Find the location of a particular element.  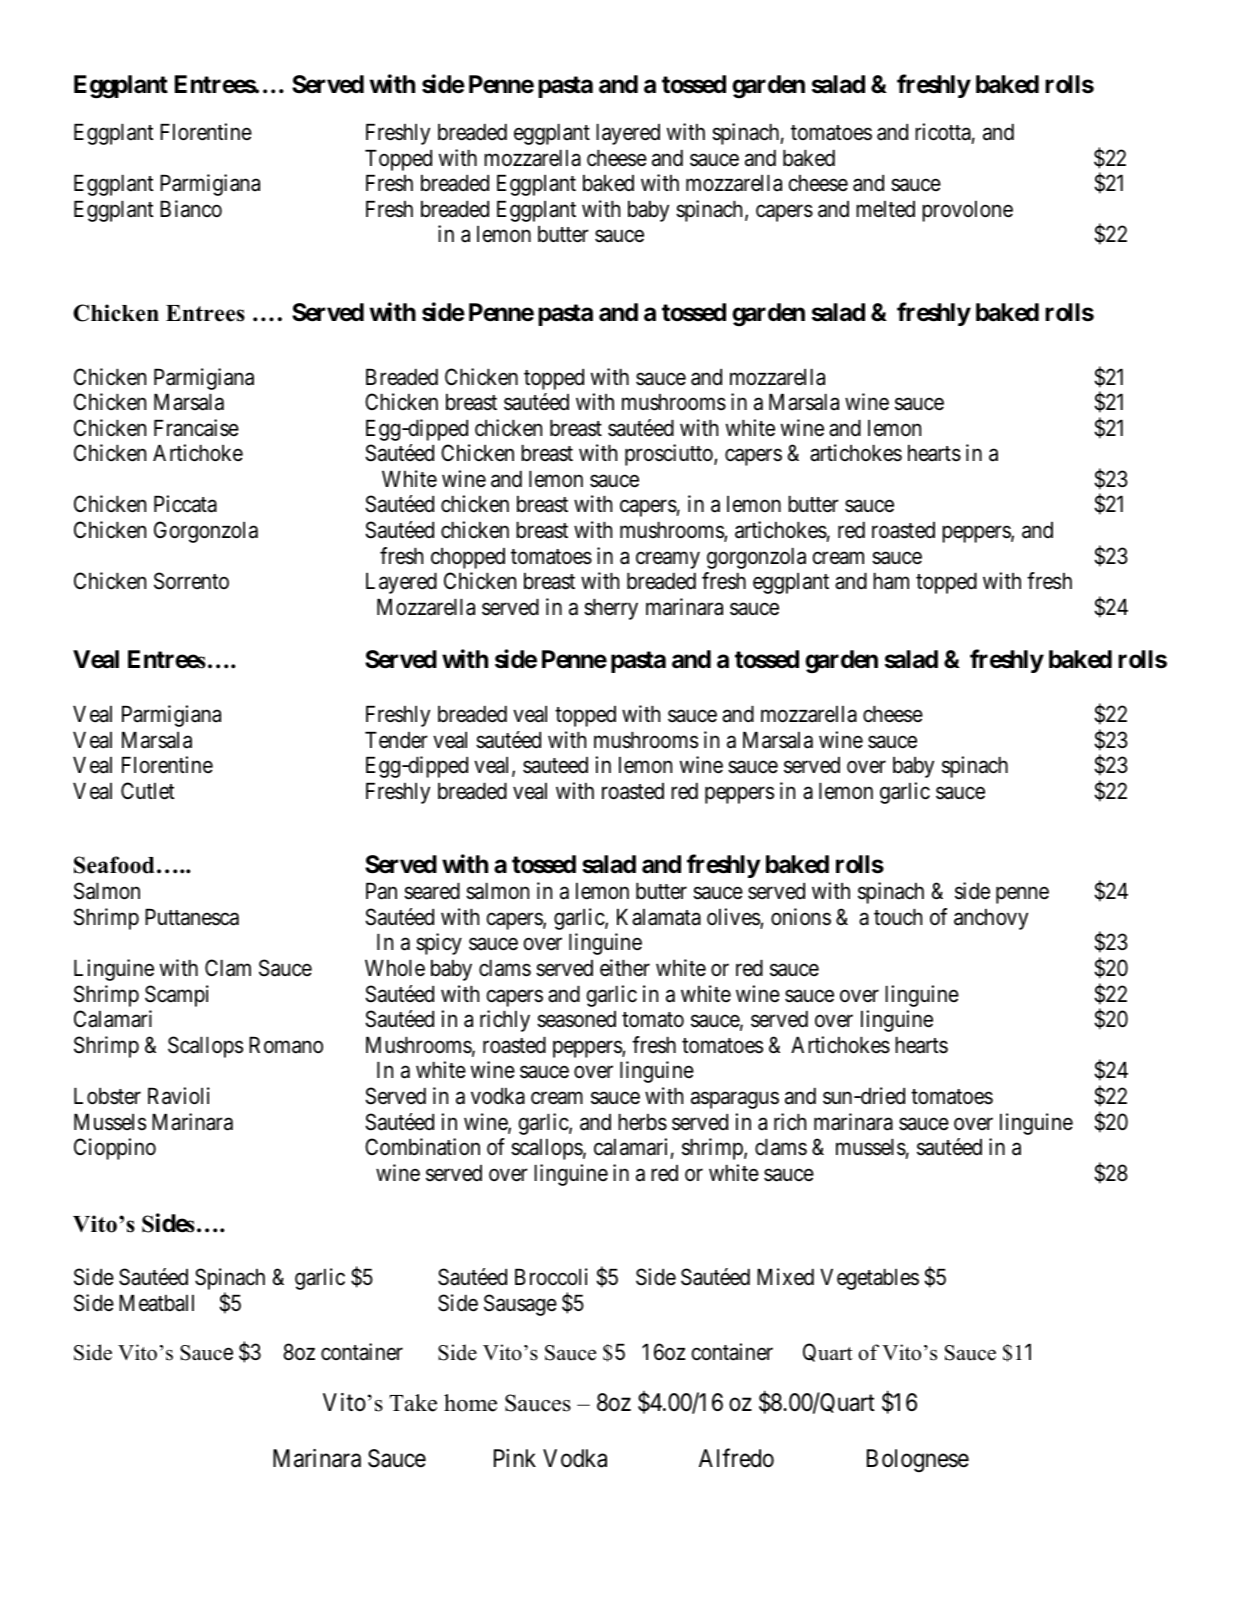

Meatball is located at coordinates (156, 1303).
